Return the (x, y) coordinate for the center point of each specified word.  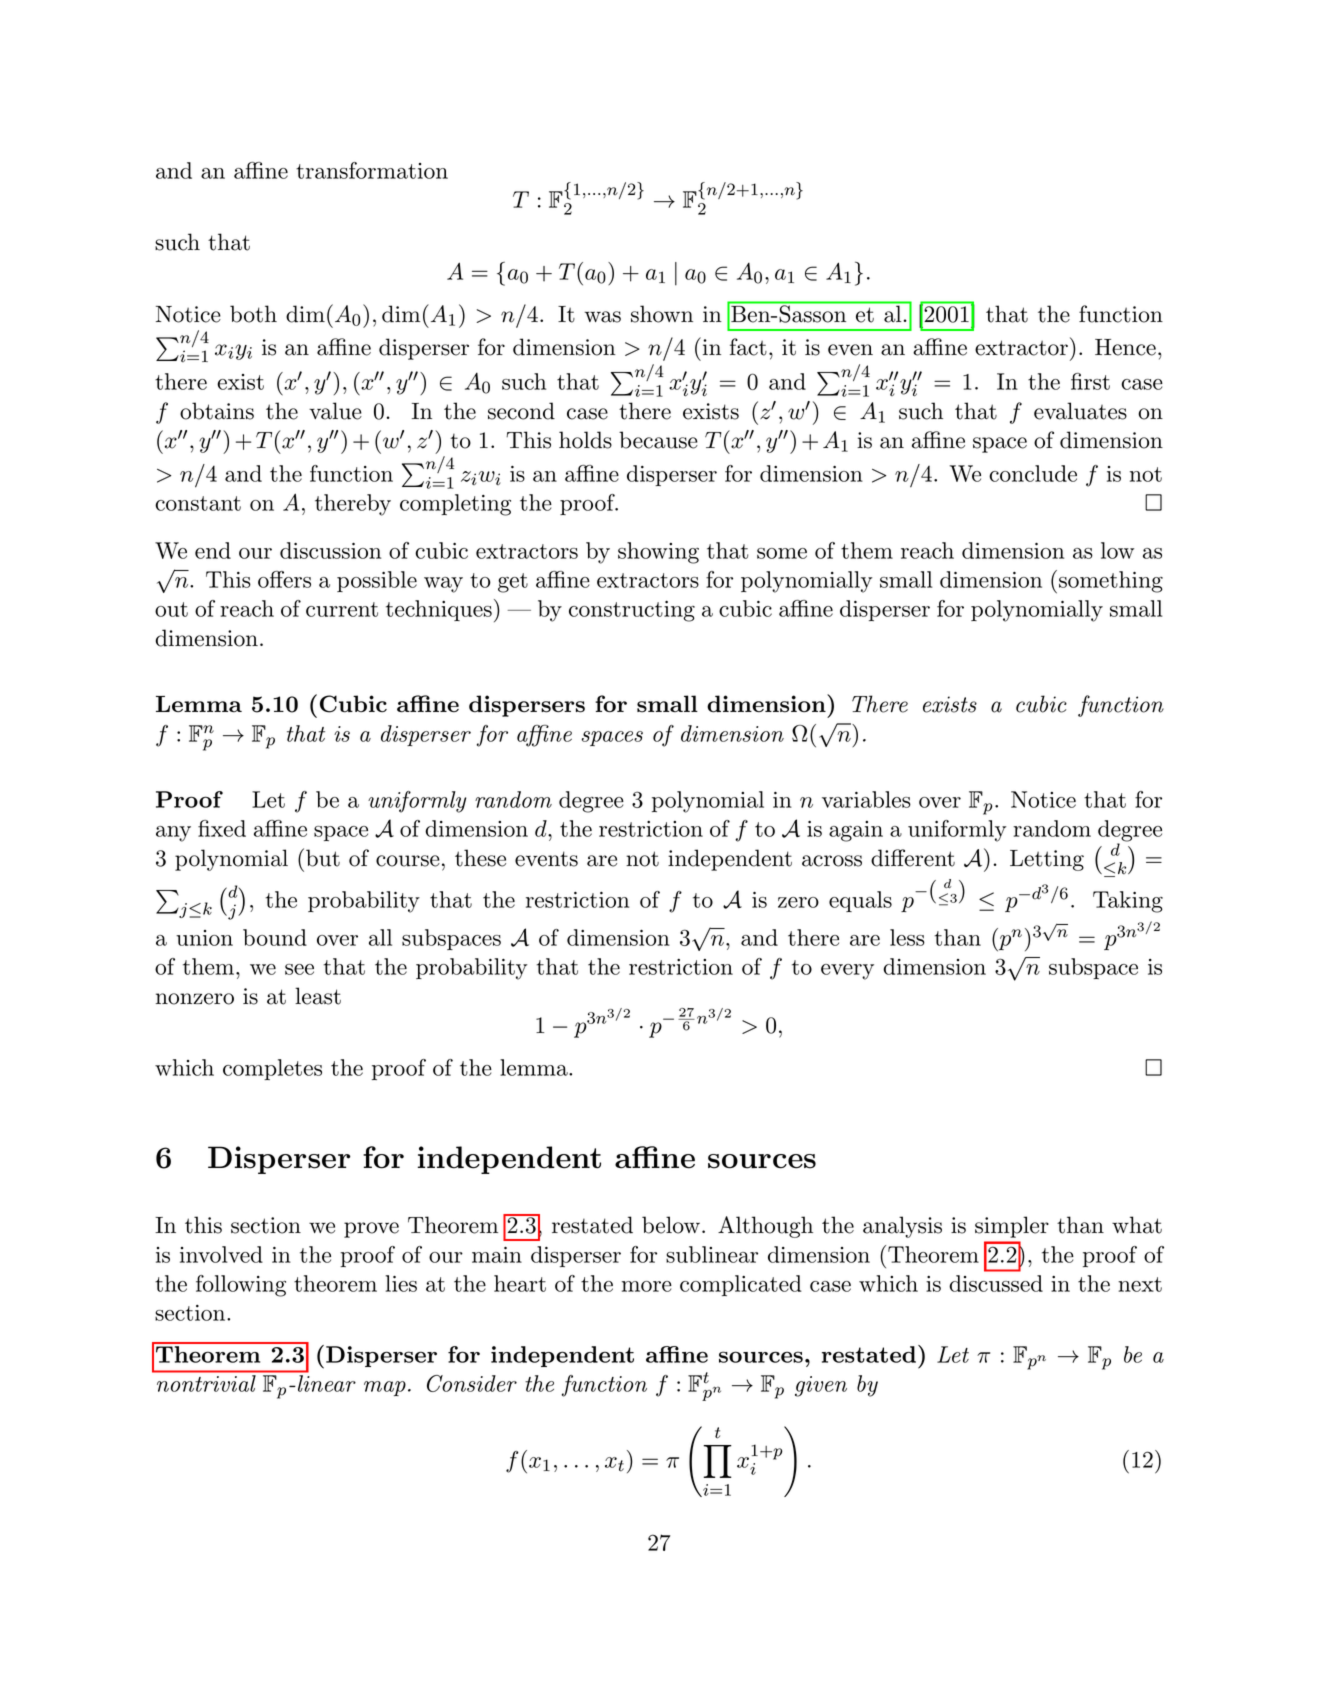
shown (662, 314)
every (847, 972)
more (647, 1286)
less (907, 937)
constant (198, 503)
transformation (372, 170)
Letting (1047, 860)
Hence (1125, 347)
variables (866, 799)
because (658, 440)
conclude (1033, 473)
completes (272, 1069)
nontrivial (206, 1383)
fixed (222, 828)
